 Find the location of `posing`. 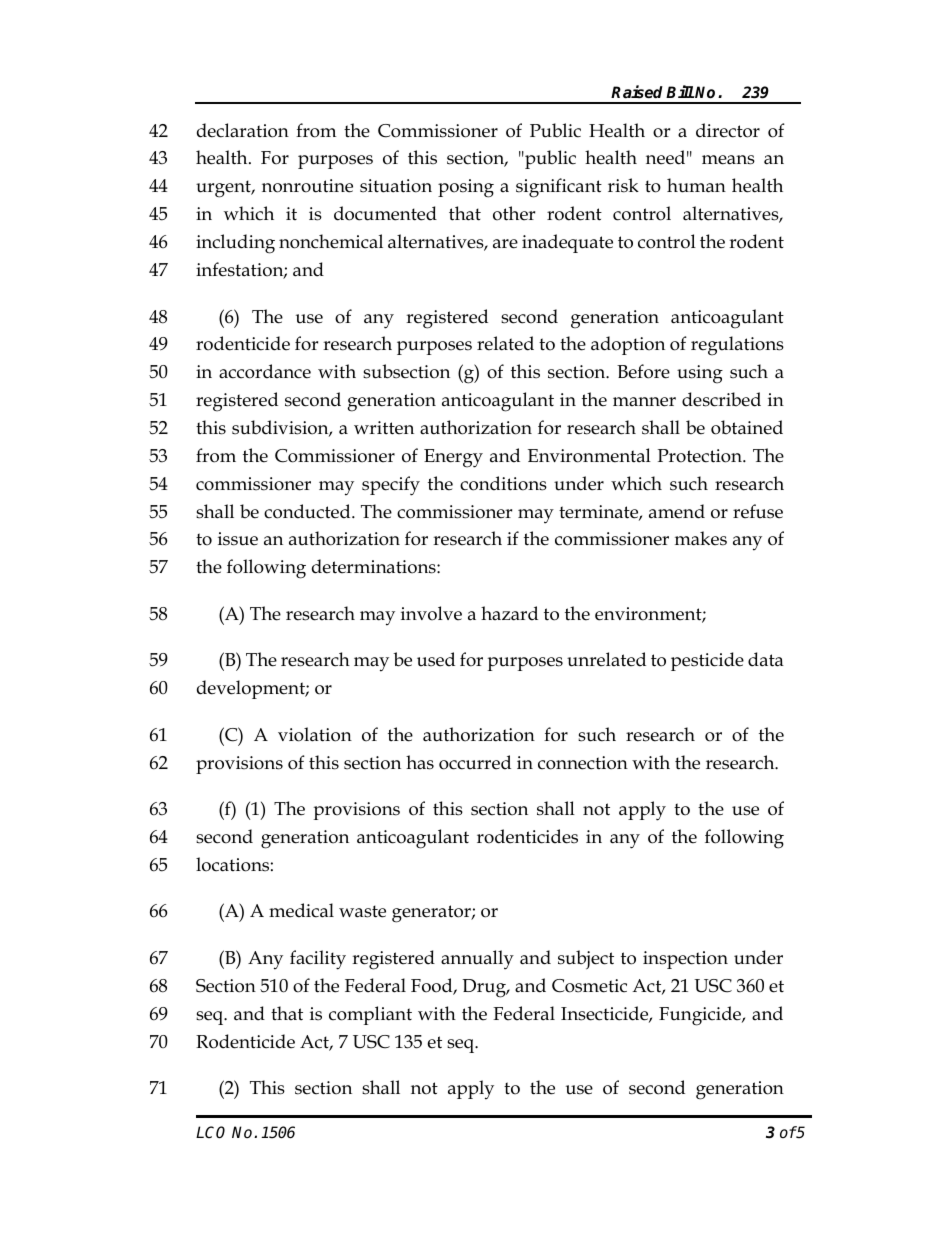

posing is located at coordinates (466, 188).
